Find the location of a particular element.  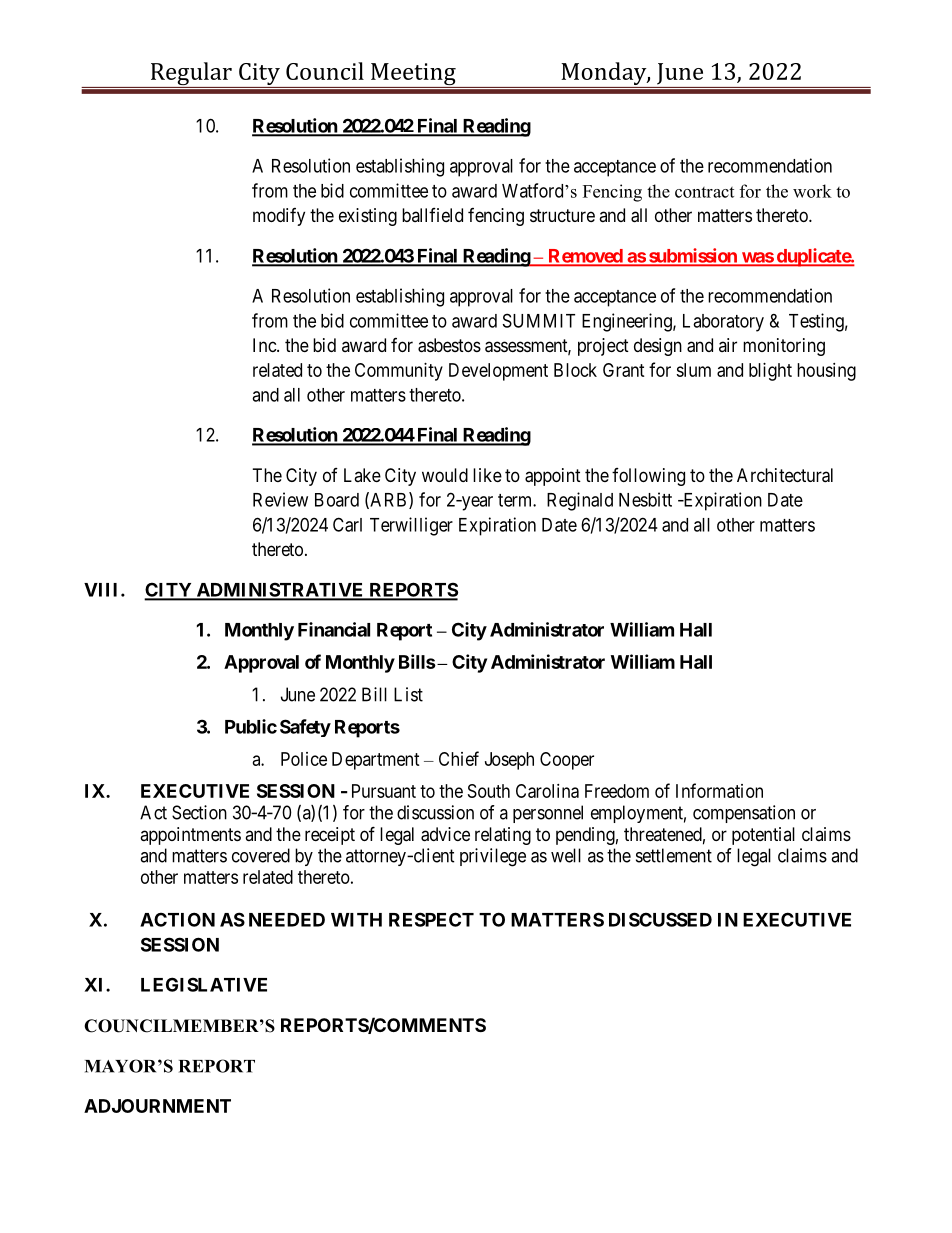

RESPECT is located at coordinates (431, 919).
